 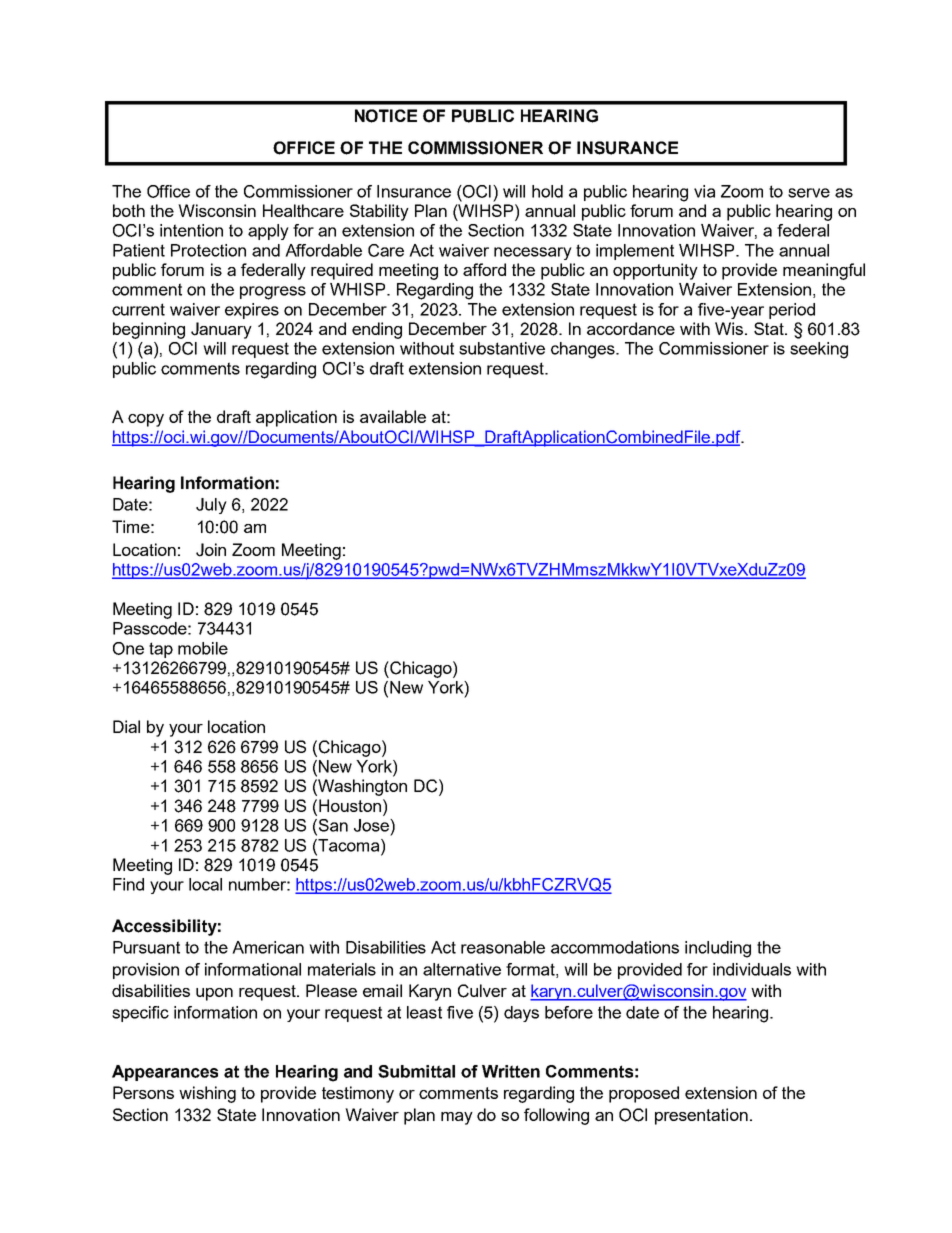 What do you see at coordinates (819, 350) in the screenshot?
I see `seeking` at bounding box center [819, 350].
